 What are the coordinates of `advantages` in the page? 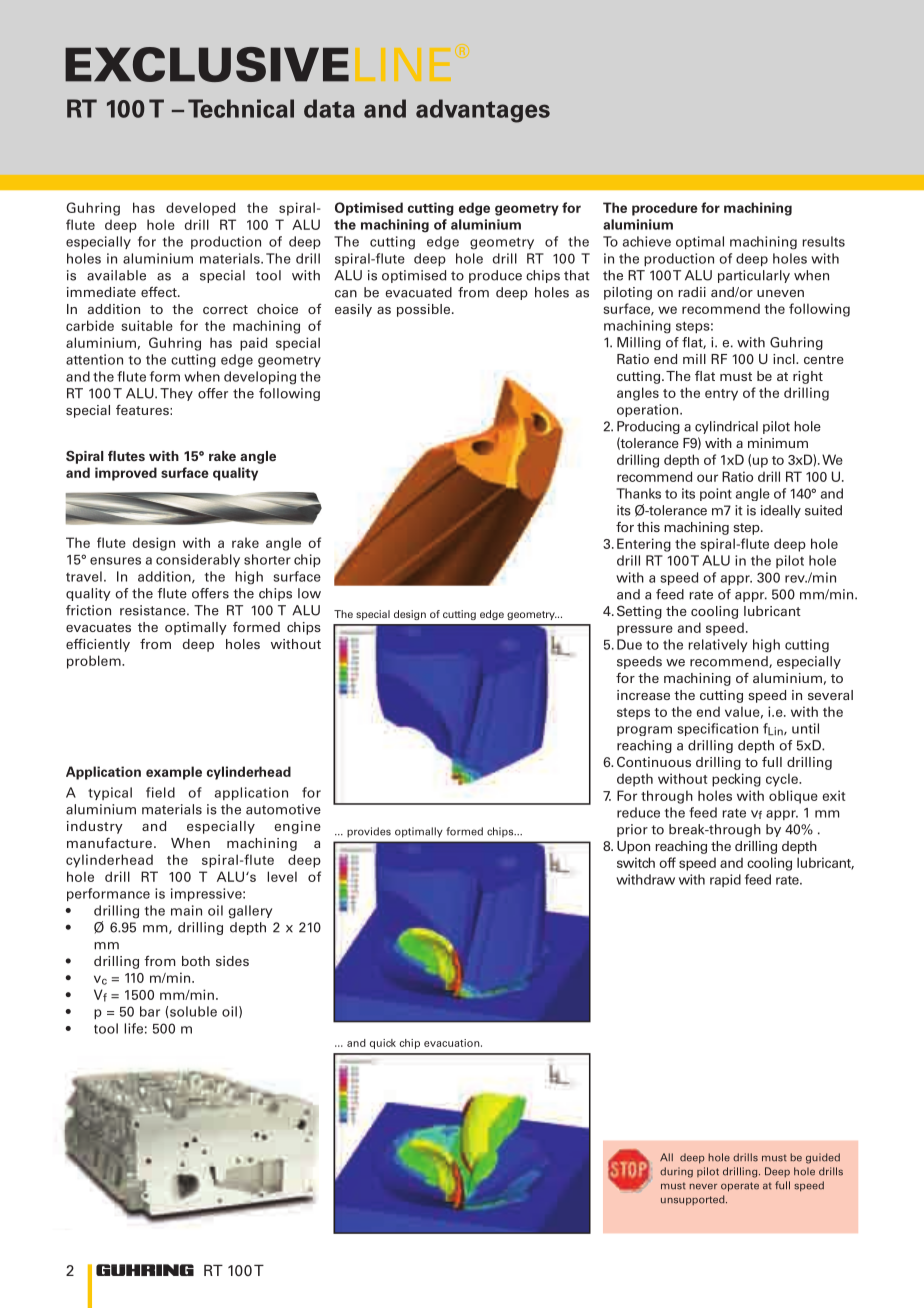 It's located at (483, 111).
